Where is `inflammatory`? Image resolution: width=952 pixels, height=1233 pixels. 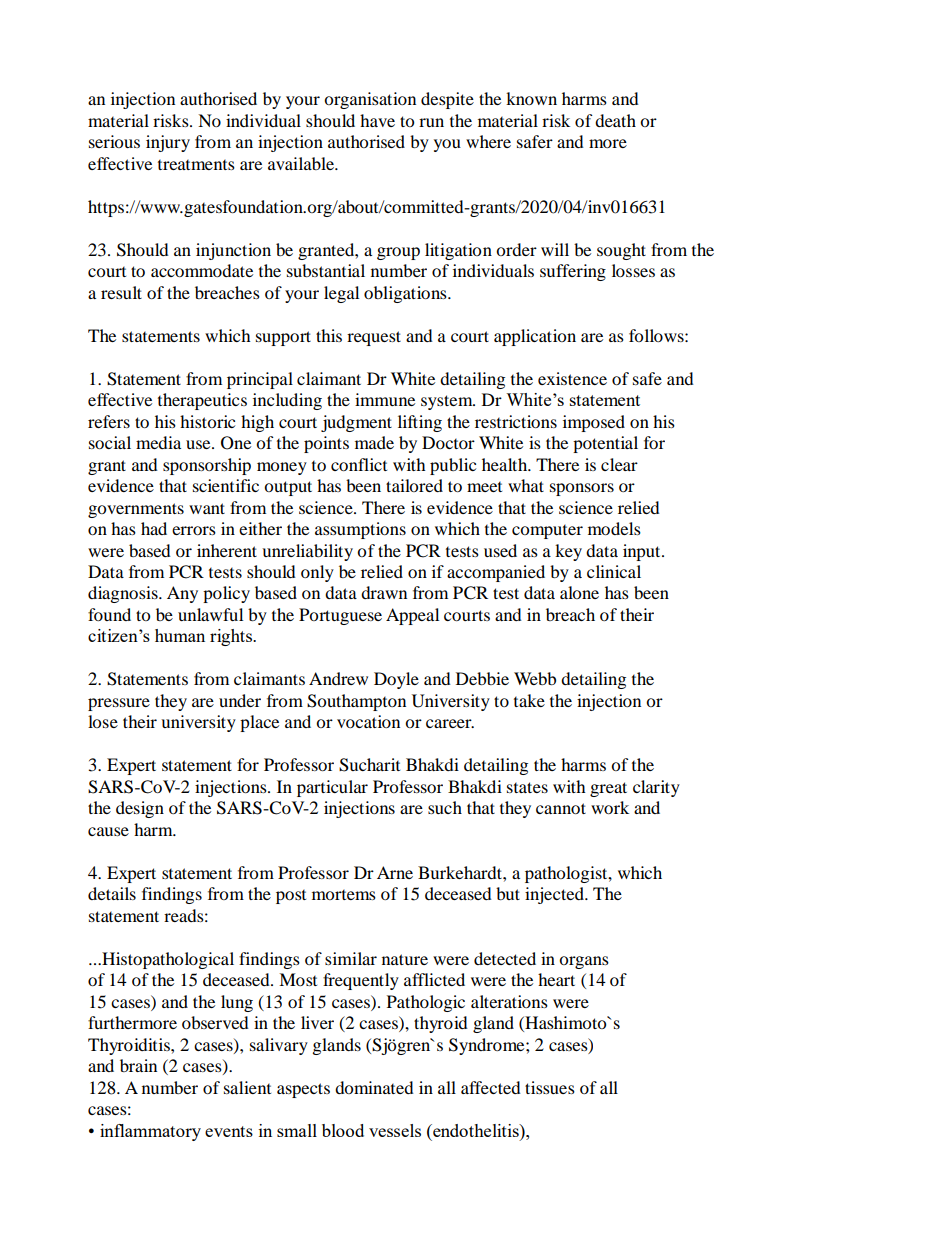 inflammatory is located at coordinates (150, 1132).
